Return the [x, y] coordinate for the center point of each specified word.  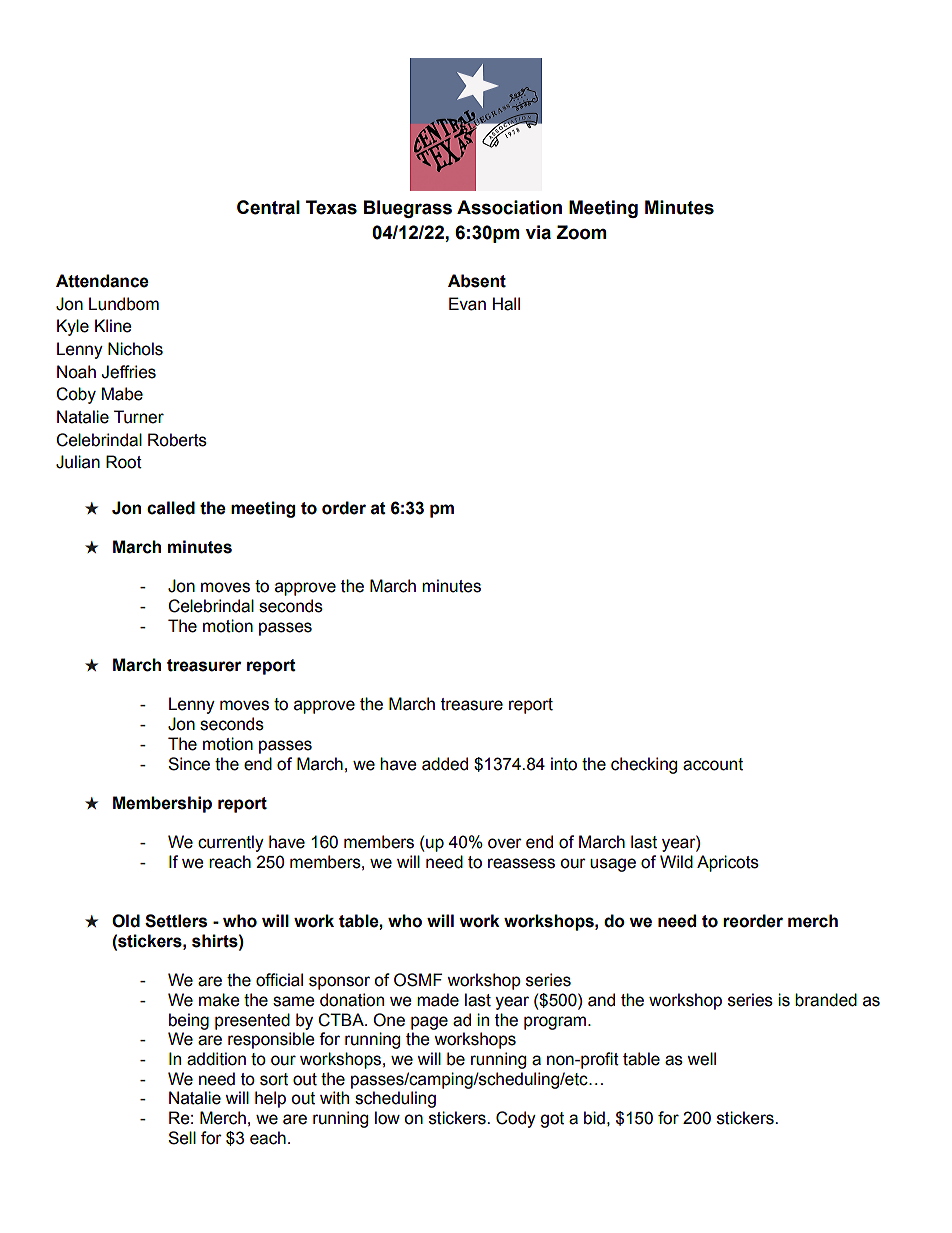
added [445, 764]
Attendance [102, 281]
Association [509, 207]
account [713, 764]
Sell [182, 1138]
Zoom [581, 232]
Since [189, 764]
